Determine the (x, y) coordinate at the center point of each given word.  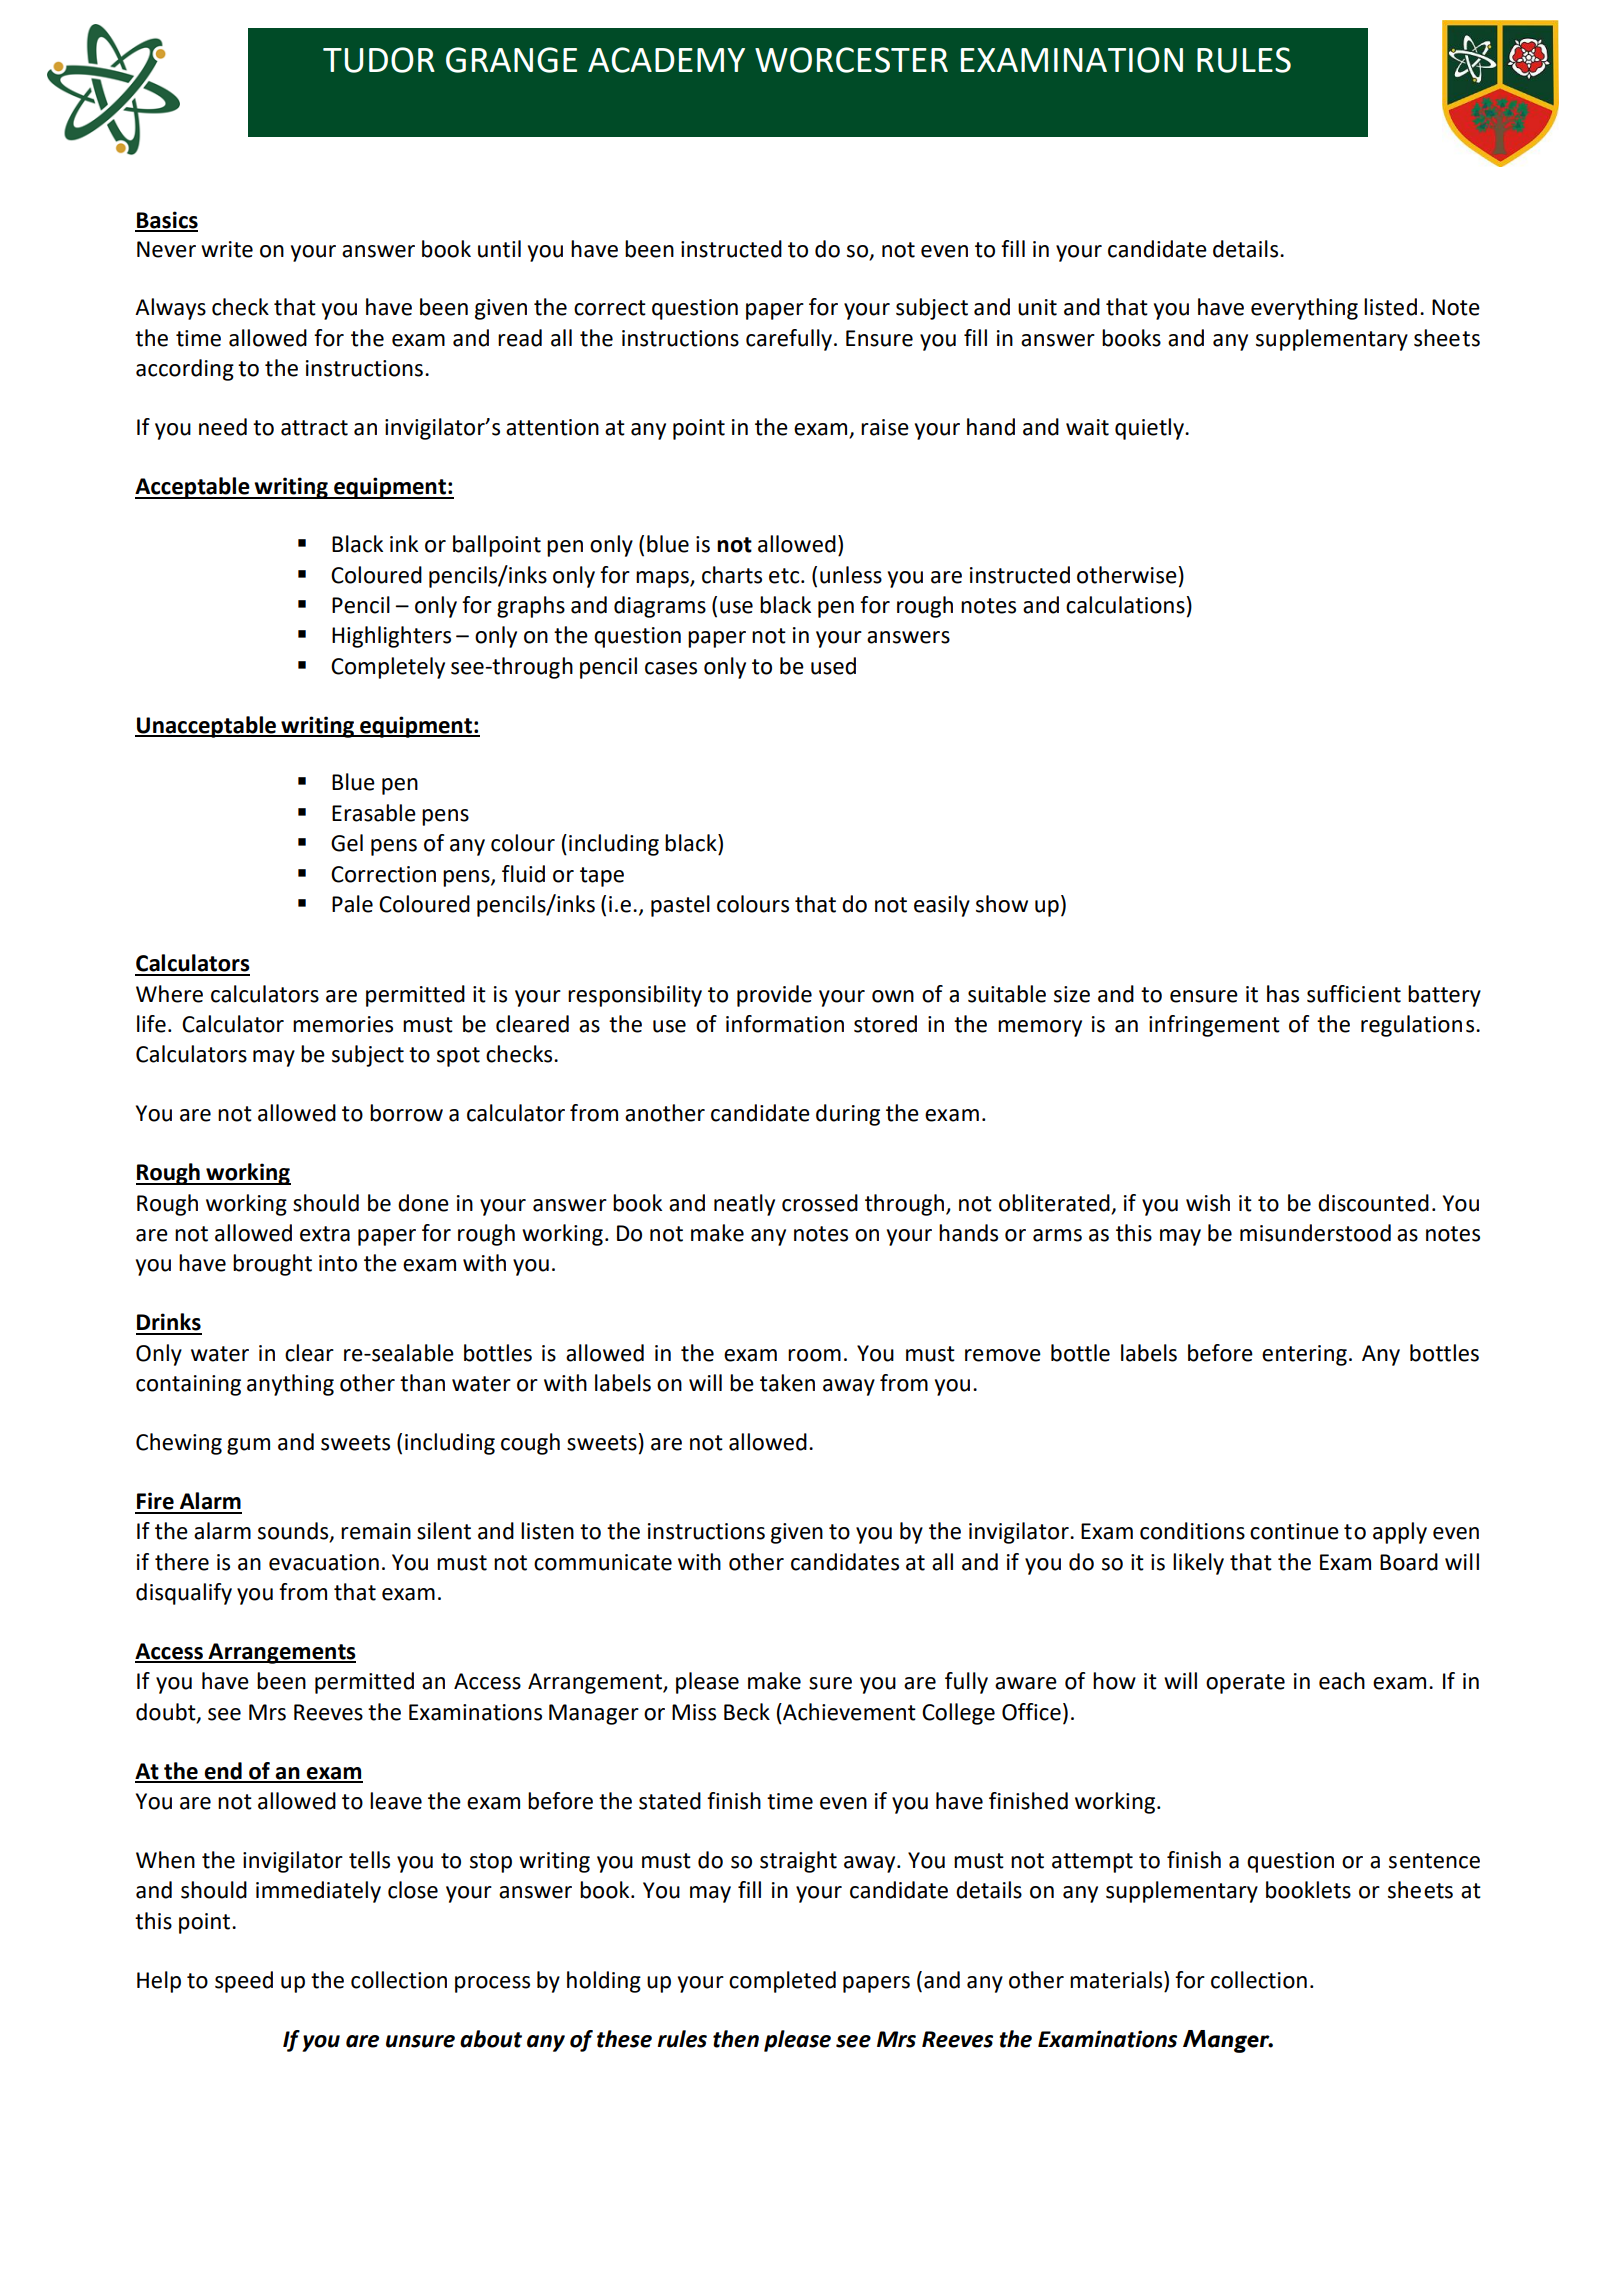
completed (782, 1982)
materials (1117, 1980)
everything (1304, 309)
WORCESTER (851, 60)
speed (244, 1982)
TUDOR (379, 60)
